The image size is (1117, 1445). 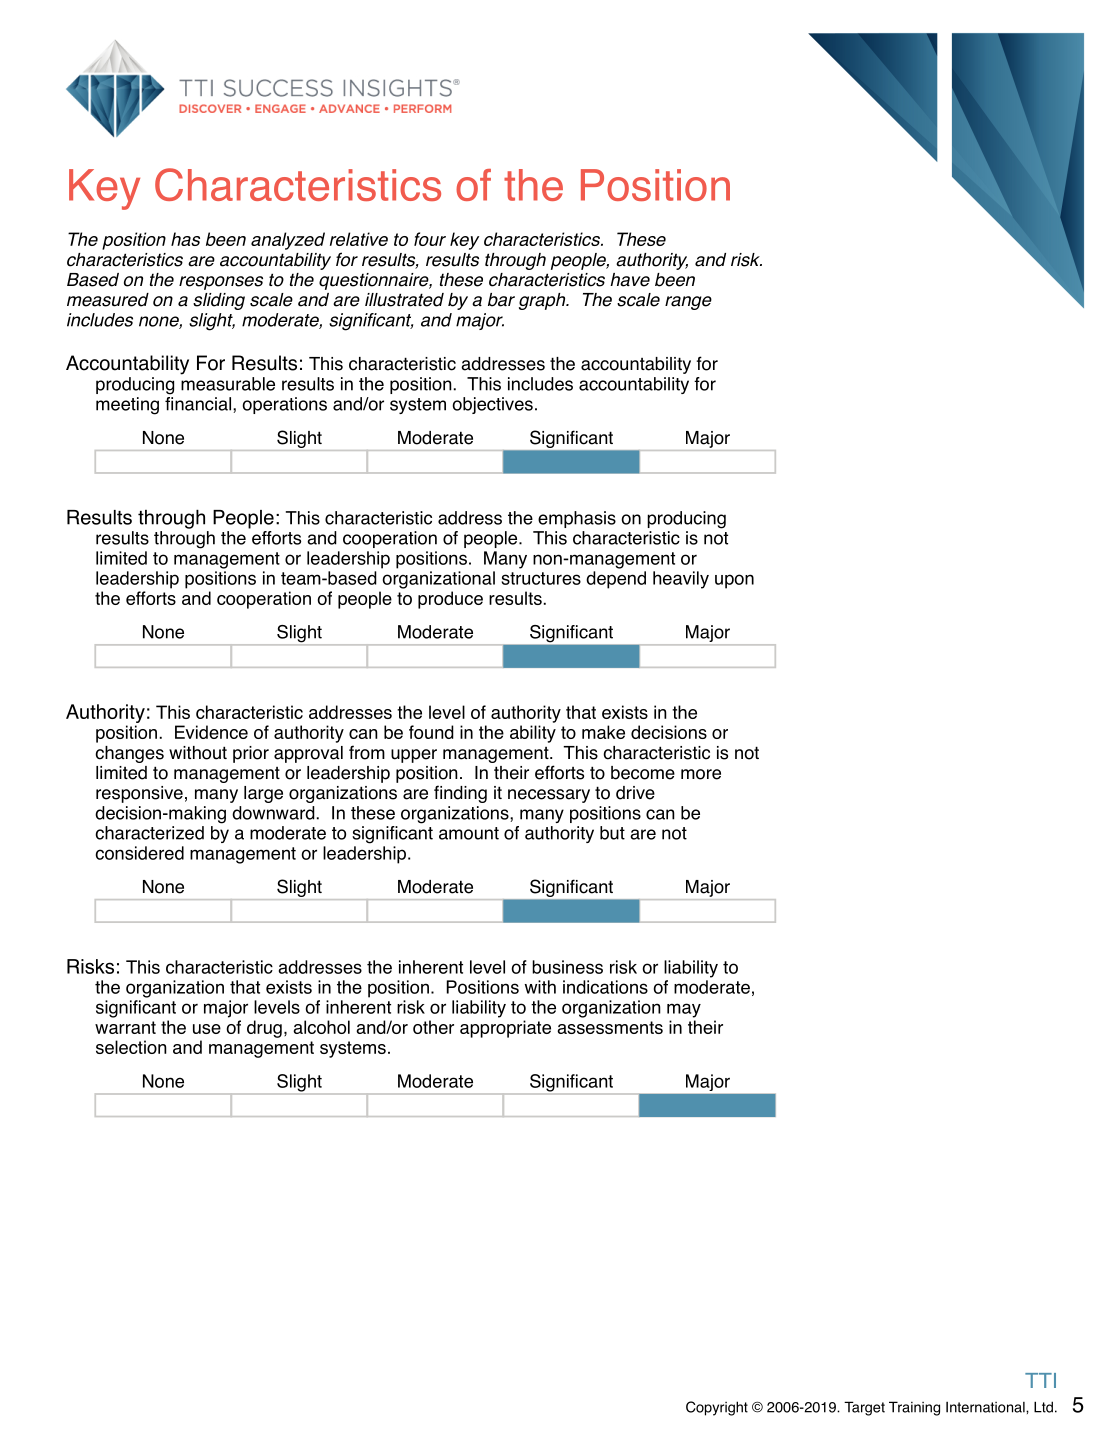 I want to click on Target, so click(x=864, y=1408).
